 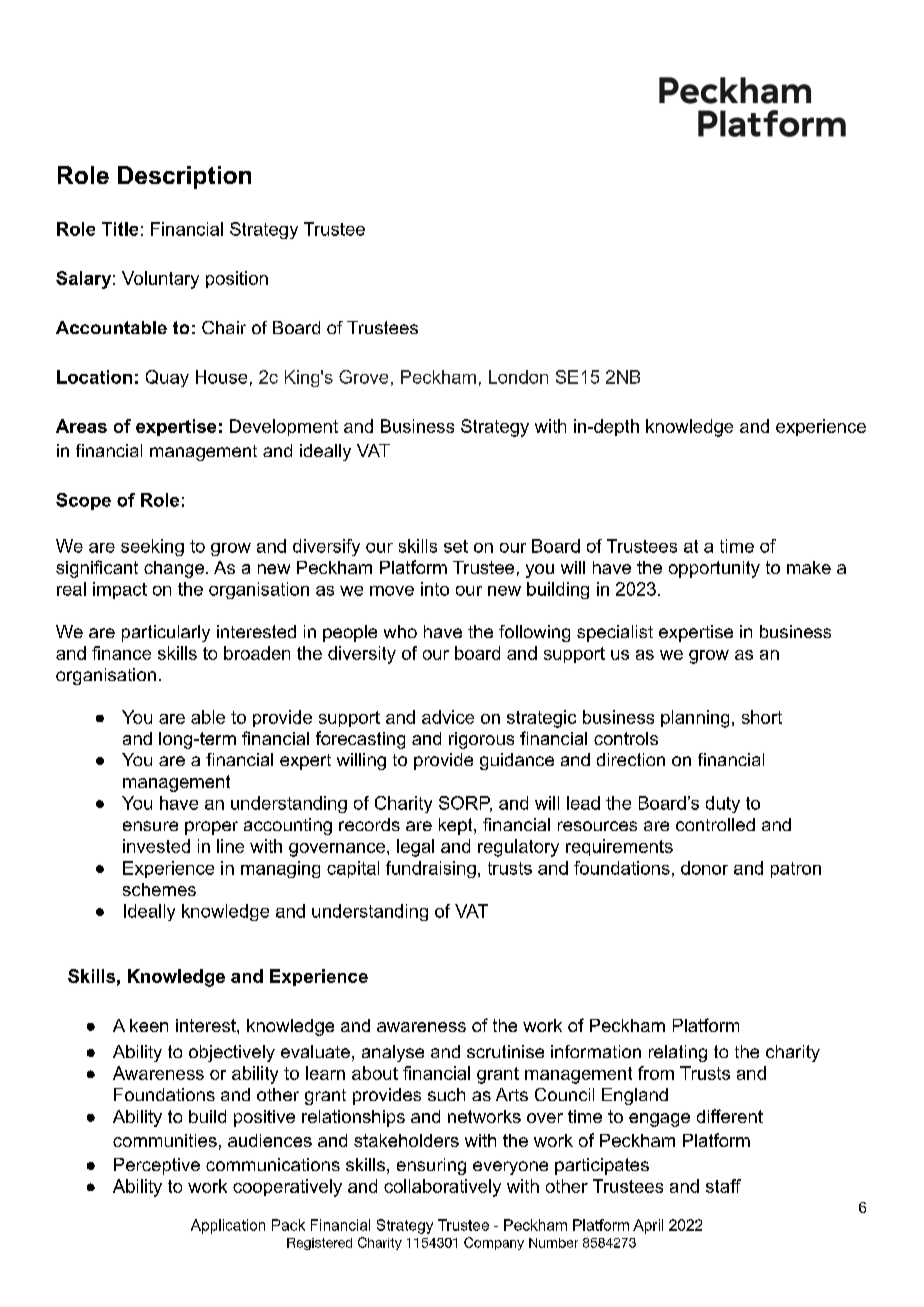 I want to click on Perceptive, so click(x=157, y=1166).
